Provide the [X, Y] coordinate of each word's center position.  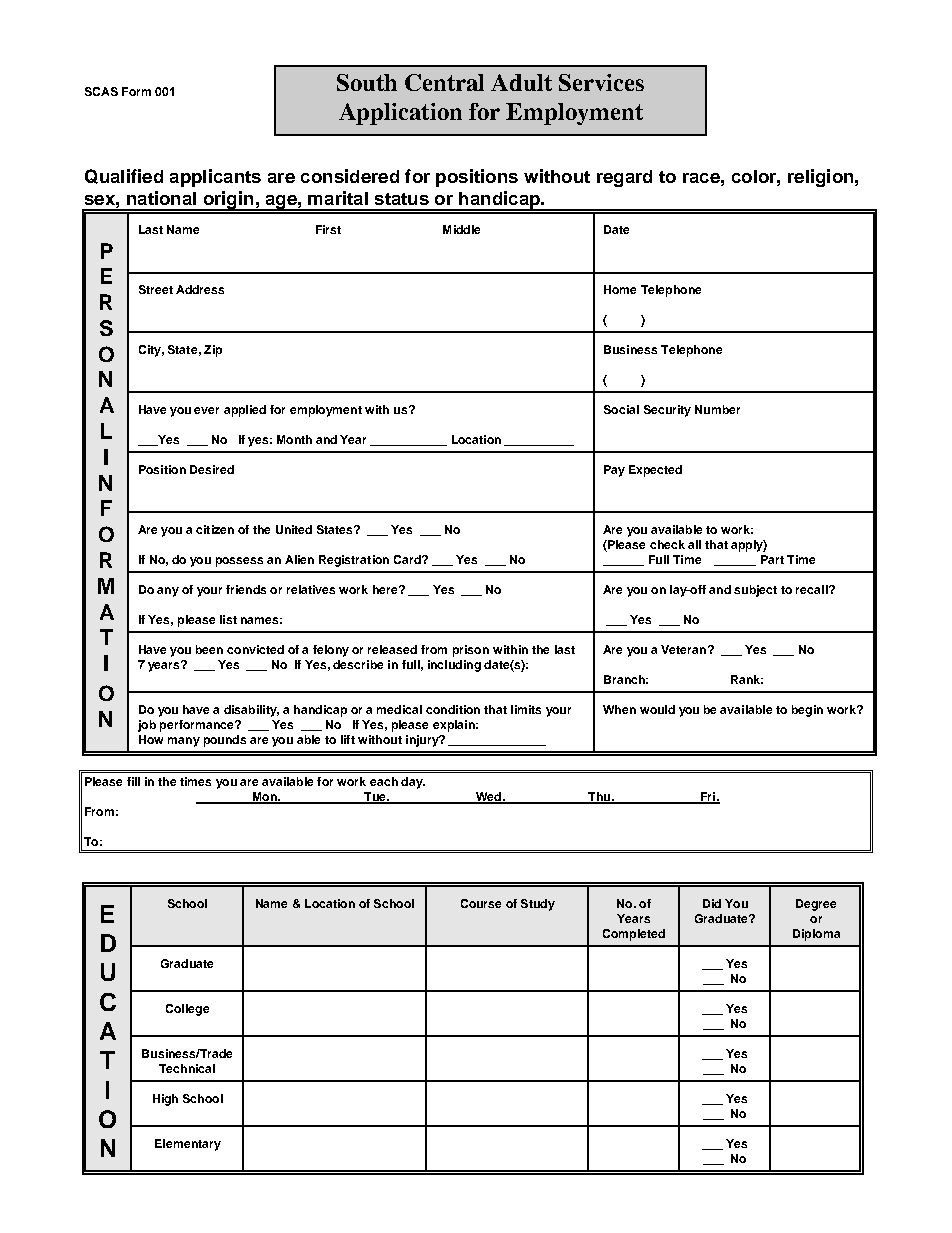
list [228, 619]
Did [712, 903]
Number [717, 409]
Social [621, 409]
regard [624, 178]
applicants [215, 178]
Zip [213, 351]
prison [471, 651]
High [165, 1100]
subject [755, 591]
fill [133, 781]
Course [481, 903]
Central [444, 82]
